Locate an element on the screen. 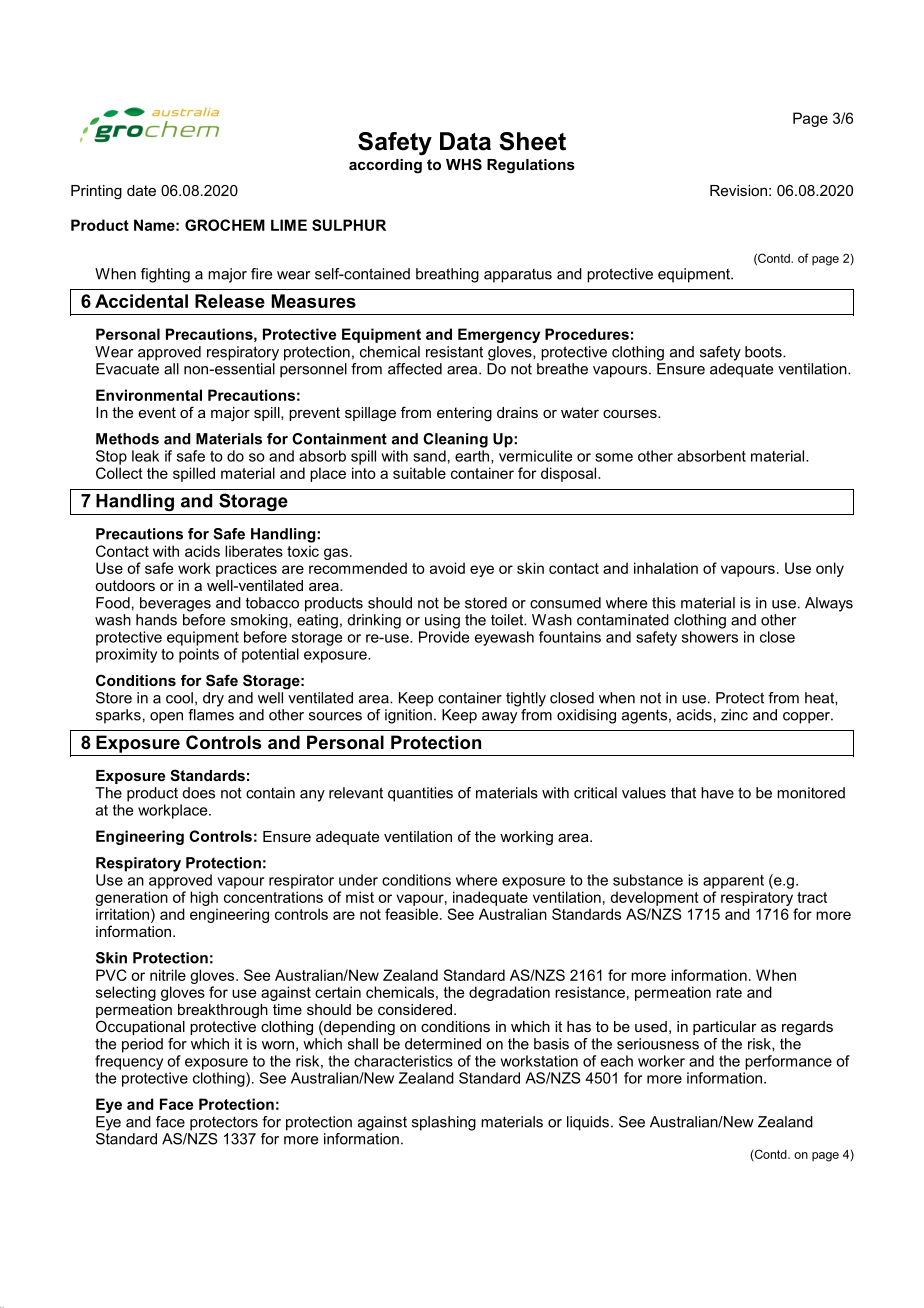  showers is located at coordinates (710, 637).
